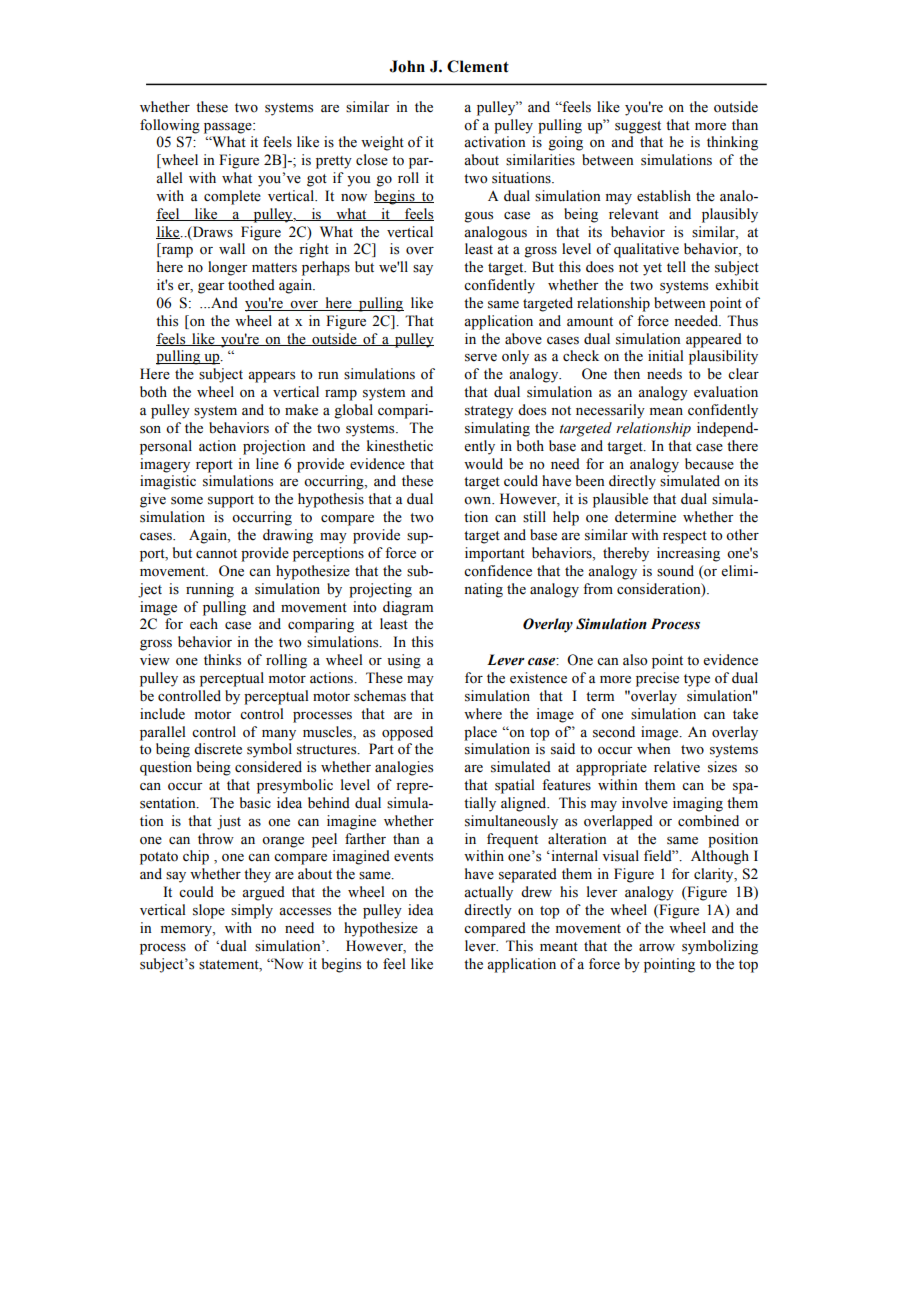 Image resolution: width=924 pixels, height=1308 pixels. What do you see at coordinates (479, 501) in the image?
I see `own` at bounding box center [479, 501].
